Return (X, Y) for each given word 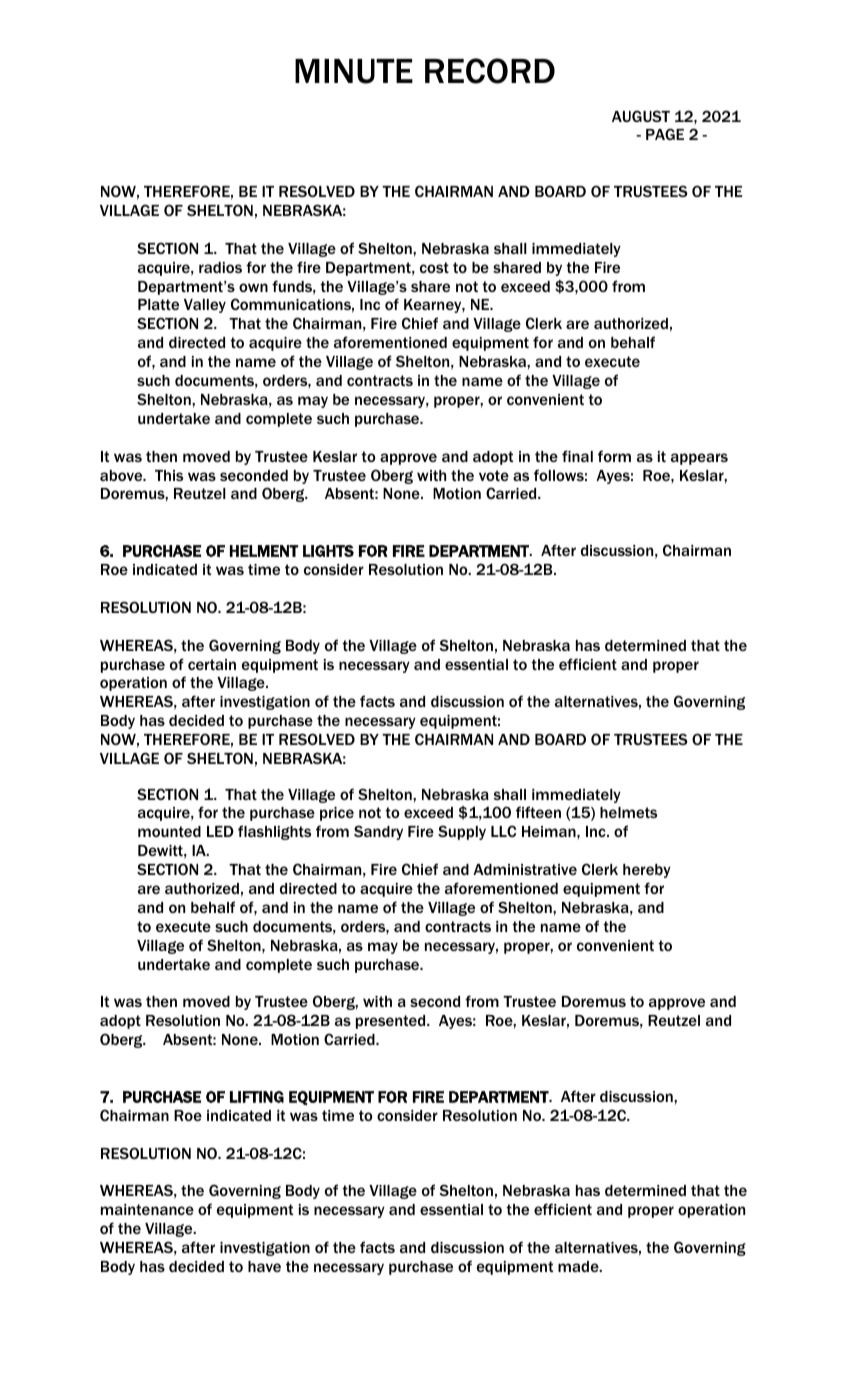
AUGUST (641, 116)
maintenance (147, 1209)
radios (220, 267)
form (614, 456)
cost (434, 267)
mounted (169, 831)
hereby (647, 871)
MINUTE (354, 71)
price (337, 814)
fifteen (538, 812)
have (264, 1266)
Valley (205, 306)
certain (212, 664)
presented (392, 1022)
